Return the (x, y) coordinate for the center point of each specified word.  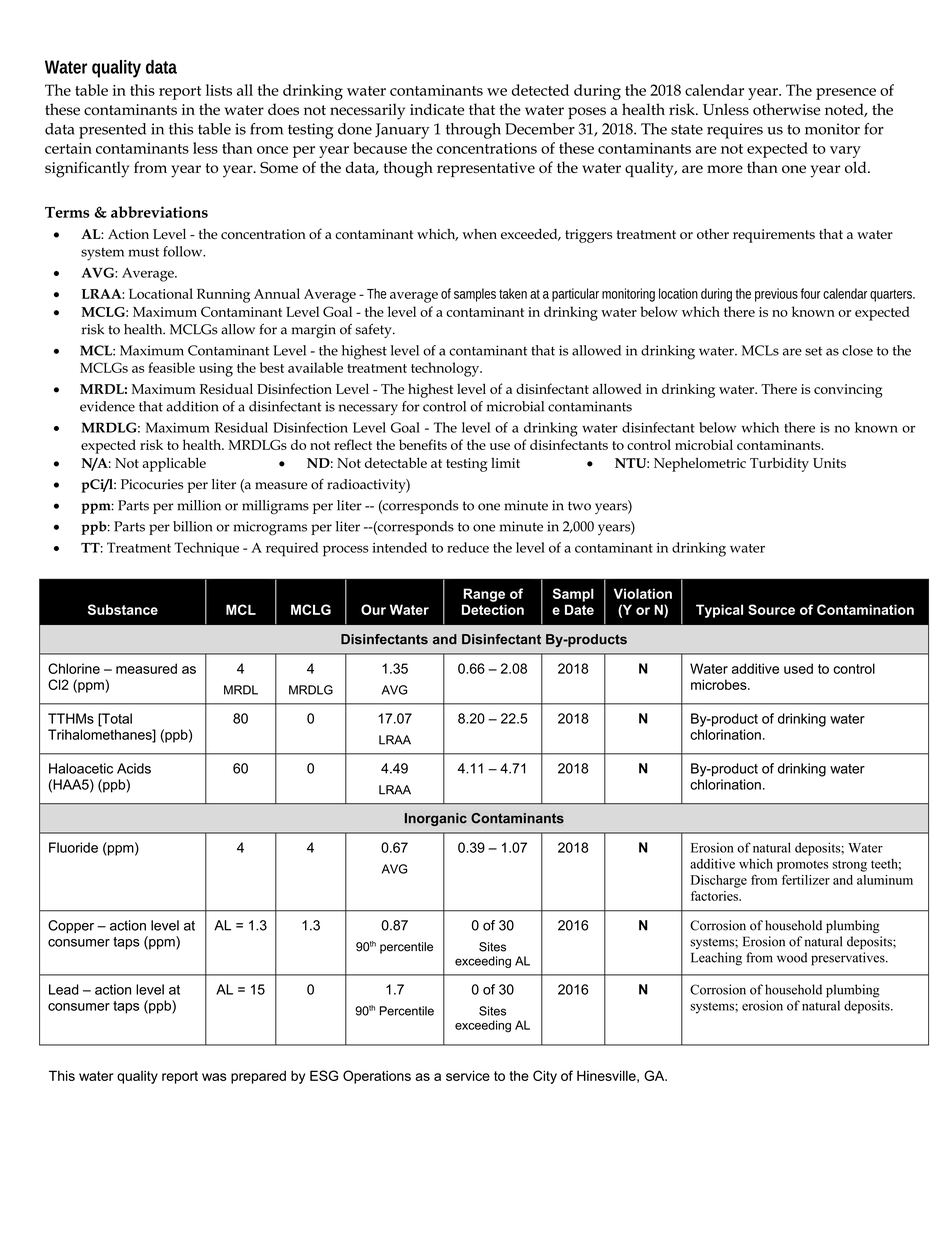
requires (735, 131)
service (468, 1075)
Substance (123, 609)
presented (112, 131)
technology (446, 369)
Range (484, 595)
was (214, 1077)
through (473, 131)
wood (792, 957)
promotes (802, 866)
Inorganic (436, 819)
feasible (171, 367)
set (813, 351)
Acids (134, 768)
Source (771, 609)
